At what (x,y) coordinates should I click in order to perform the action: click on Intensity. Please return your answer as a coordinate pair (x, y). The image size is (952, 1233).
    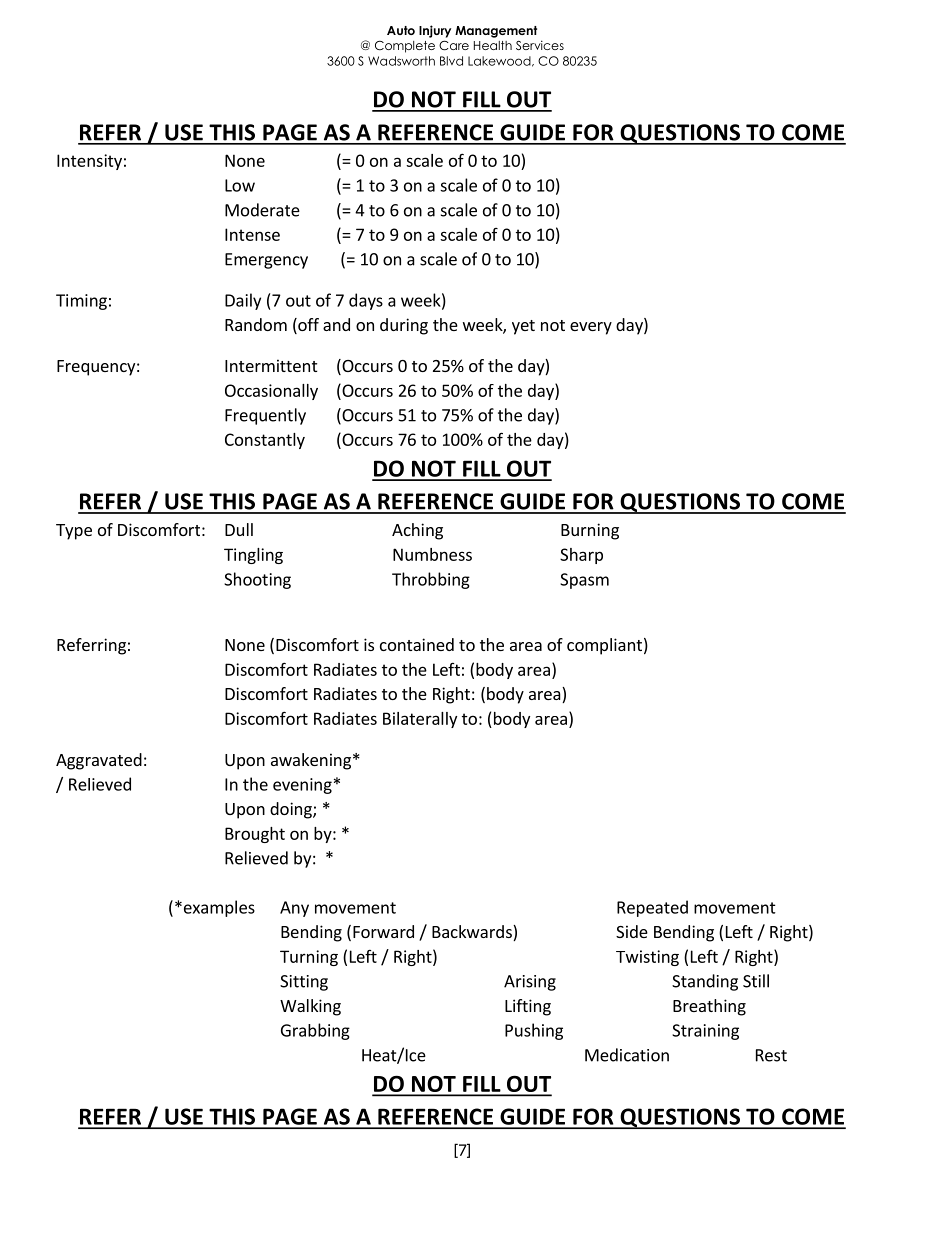
    Looking at the image, I should click on (89, 162).
